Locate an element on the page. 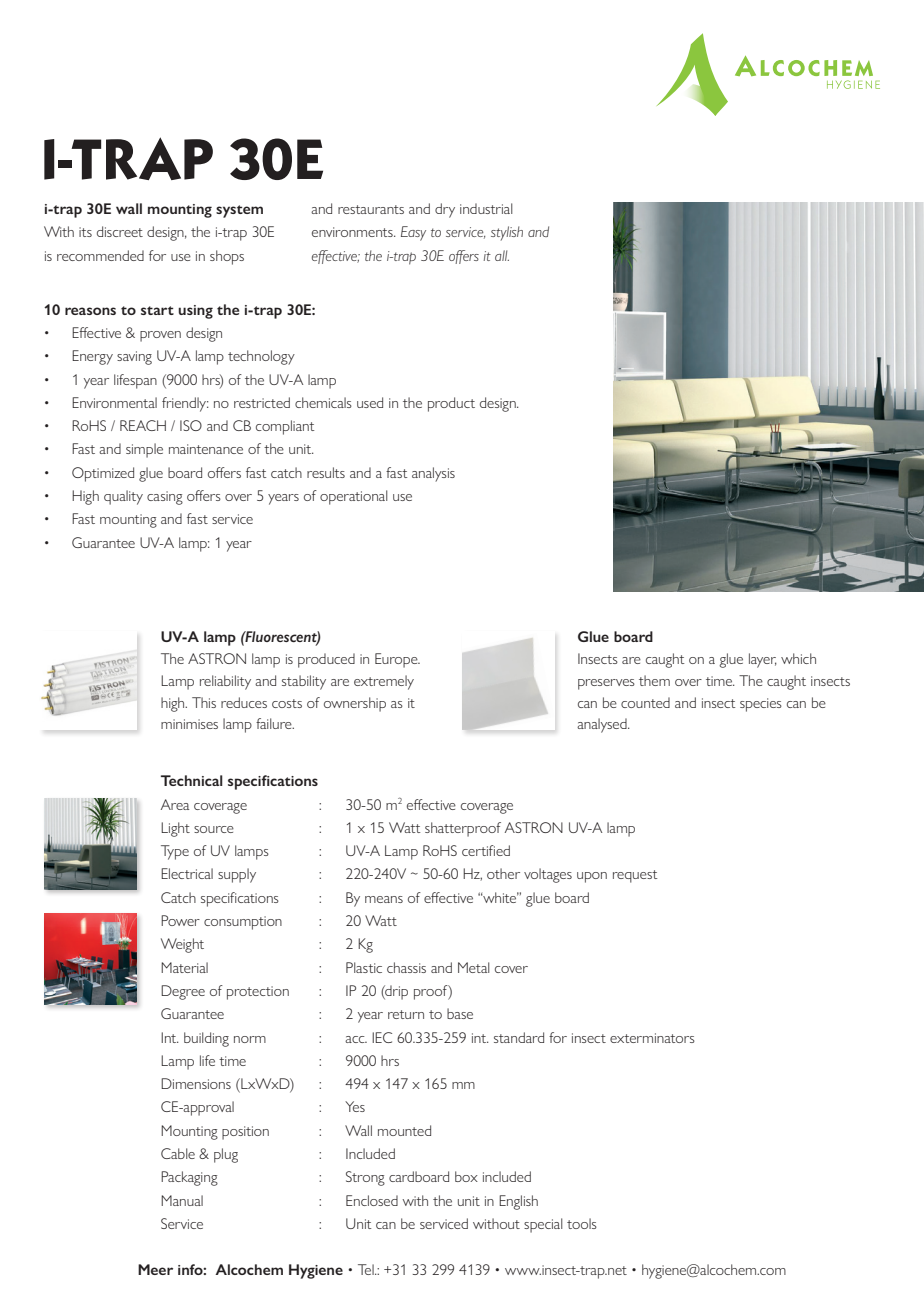 This document has height=1308, width=924. Meer is located at coordinates (155, 1269).
